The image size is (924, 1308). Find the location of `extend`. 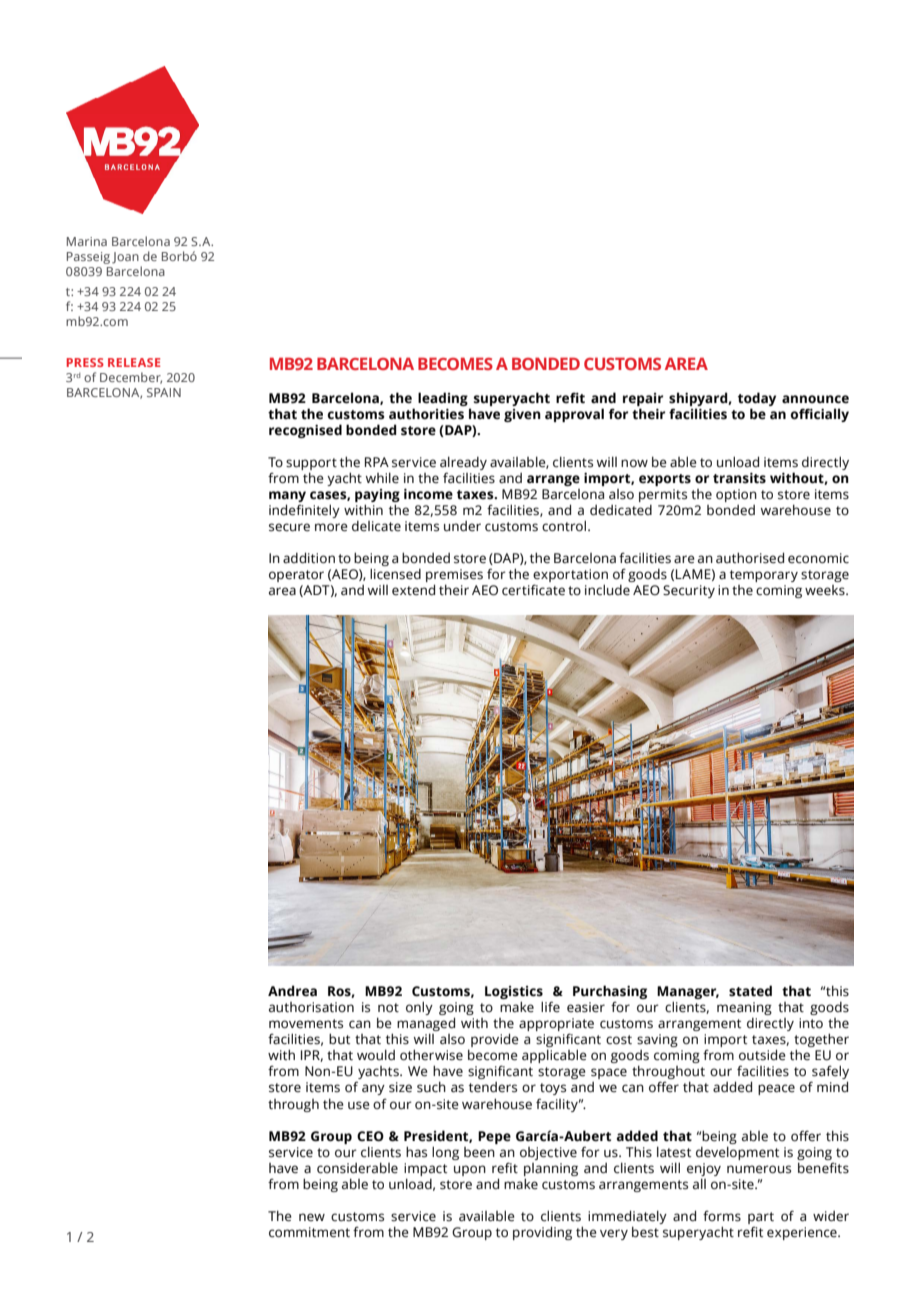

extend is located at coordinates (413, 590).
